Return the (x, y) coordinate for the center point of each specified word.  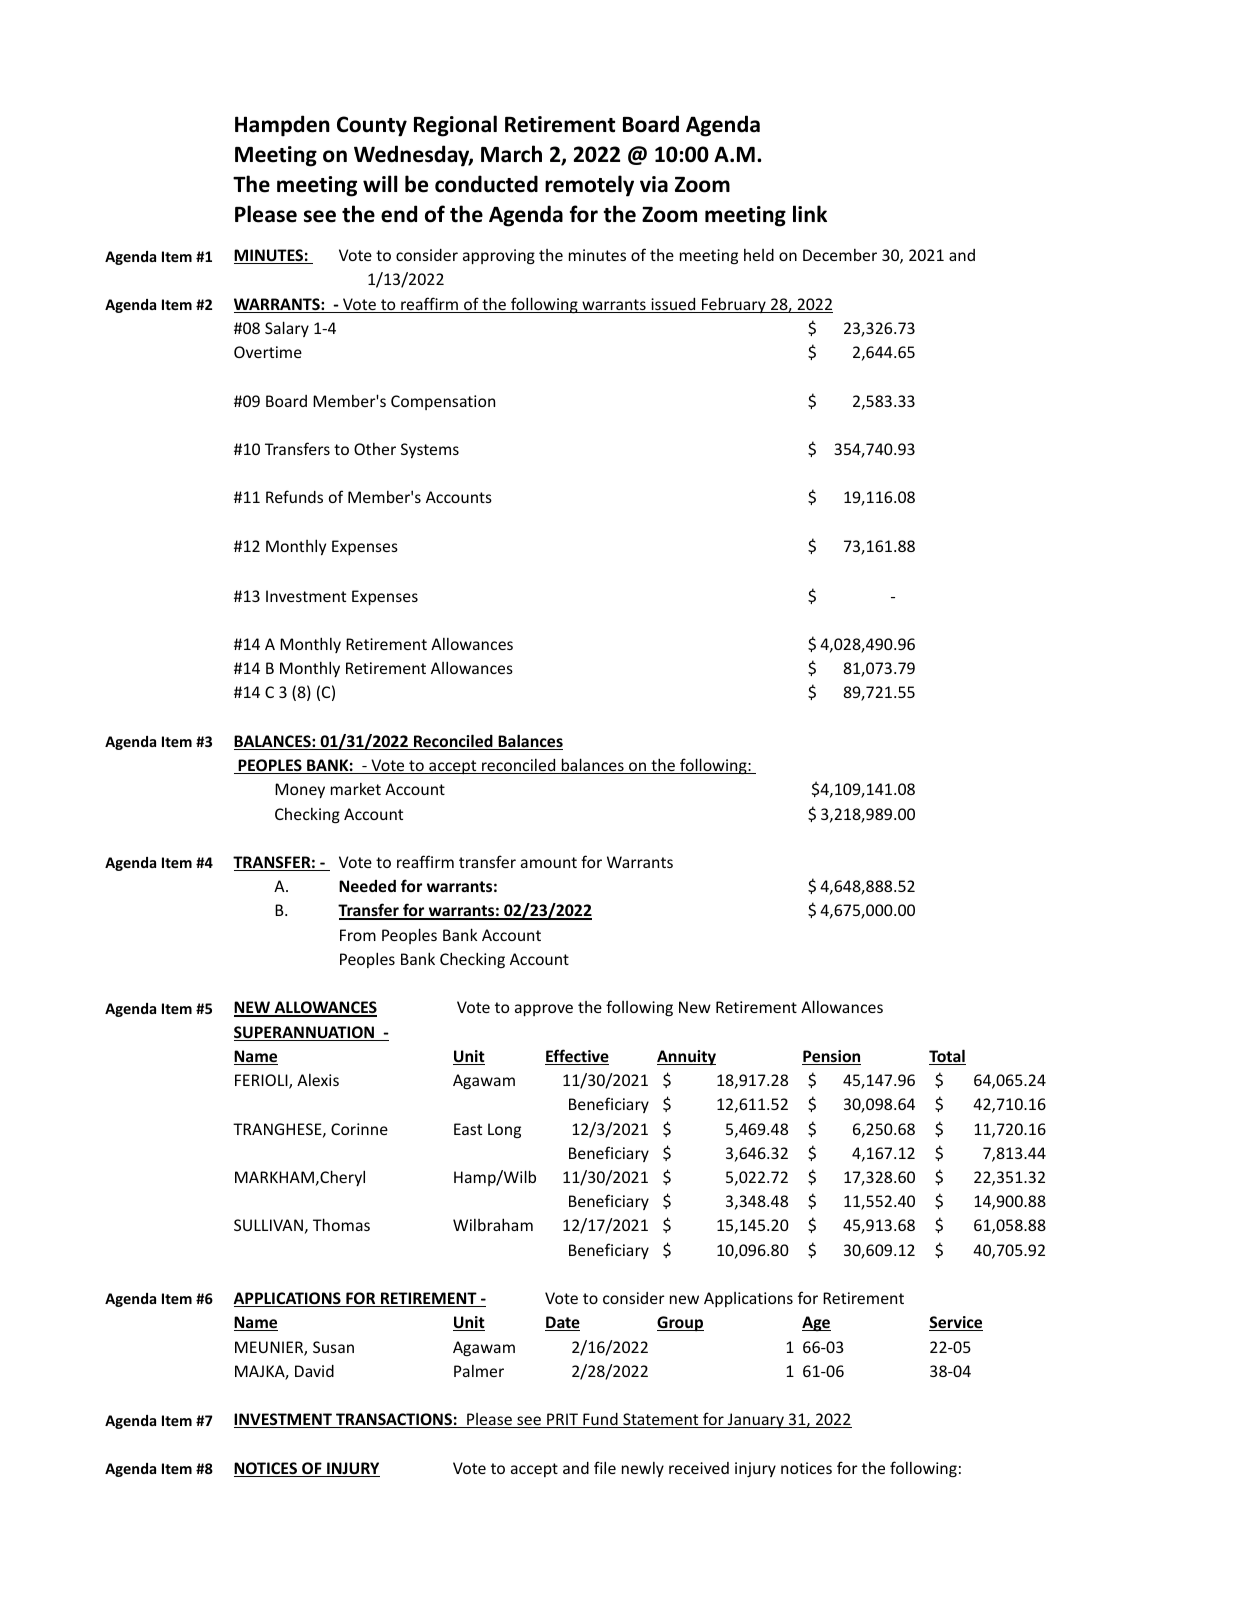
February (734, 305)
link (810, 213)
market (356, 789)
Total (947, 1057)
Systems (430, 450)
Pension (831, 1057)
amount (549, 862)
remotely (589, 186)
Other (375, 449)
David (314, 1371)
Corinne (359, 1129)
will (380, 183)
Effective (577, 1057)
